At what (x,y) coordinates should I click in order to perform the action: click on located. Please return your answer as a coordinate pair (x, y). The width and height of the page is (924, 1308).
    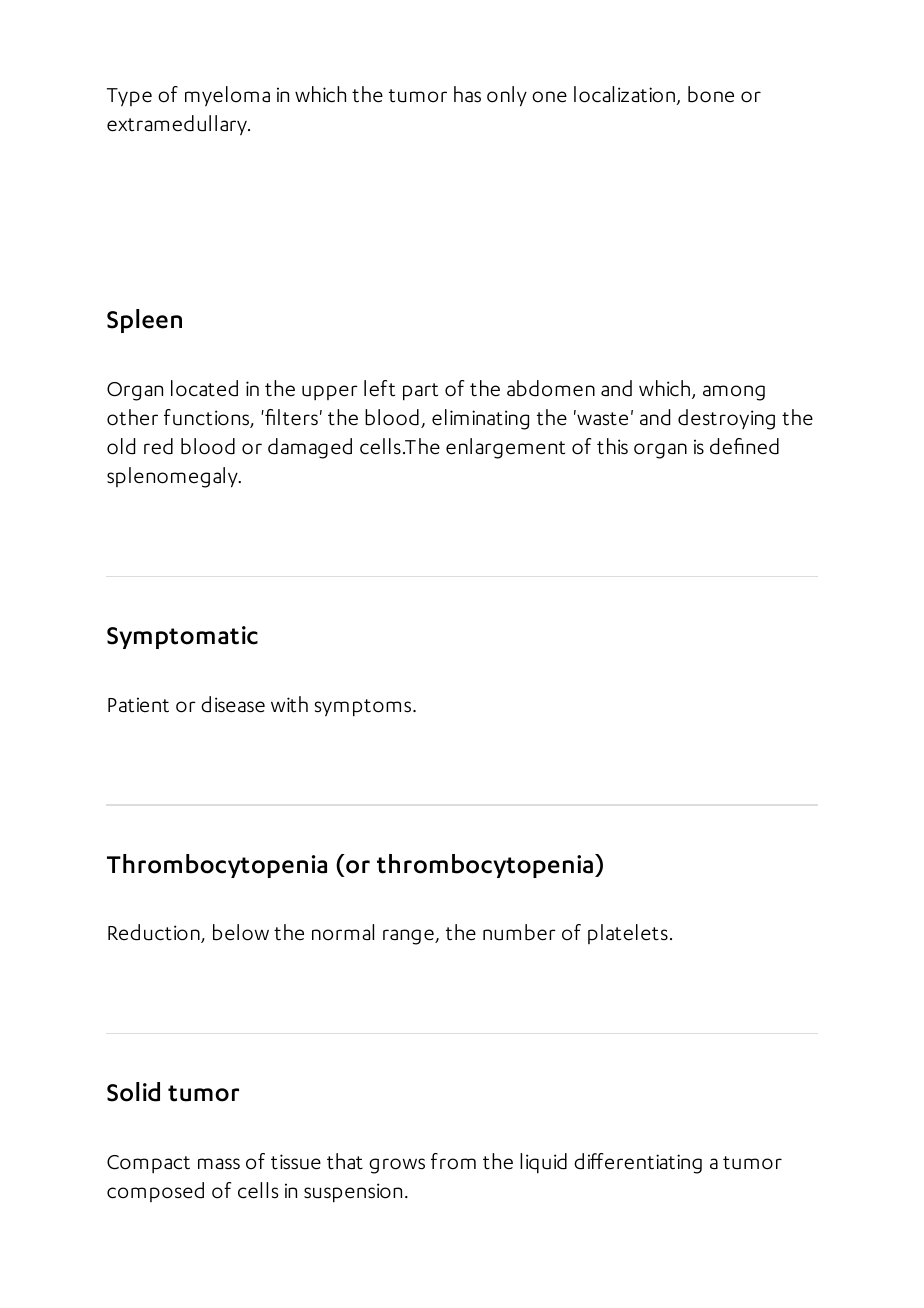
    Looking at the image, I should click on (204, 388).
